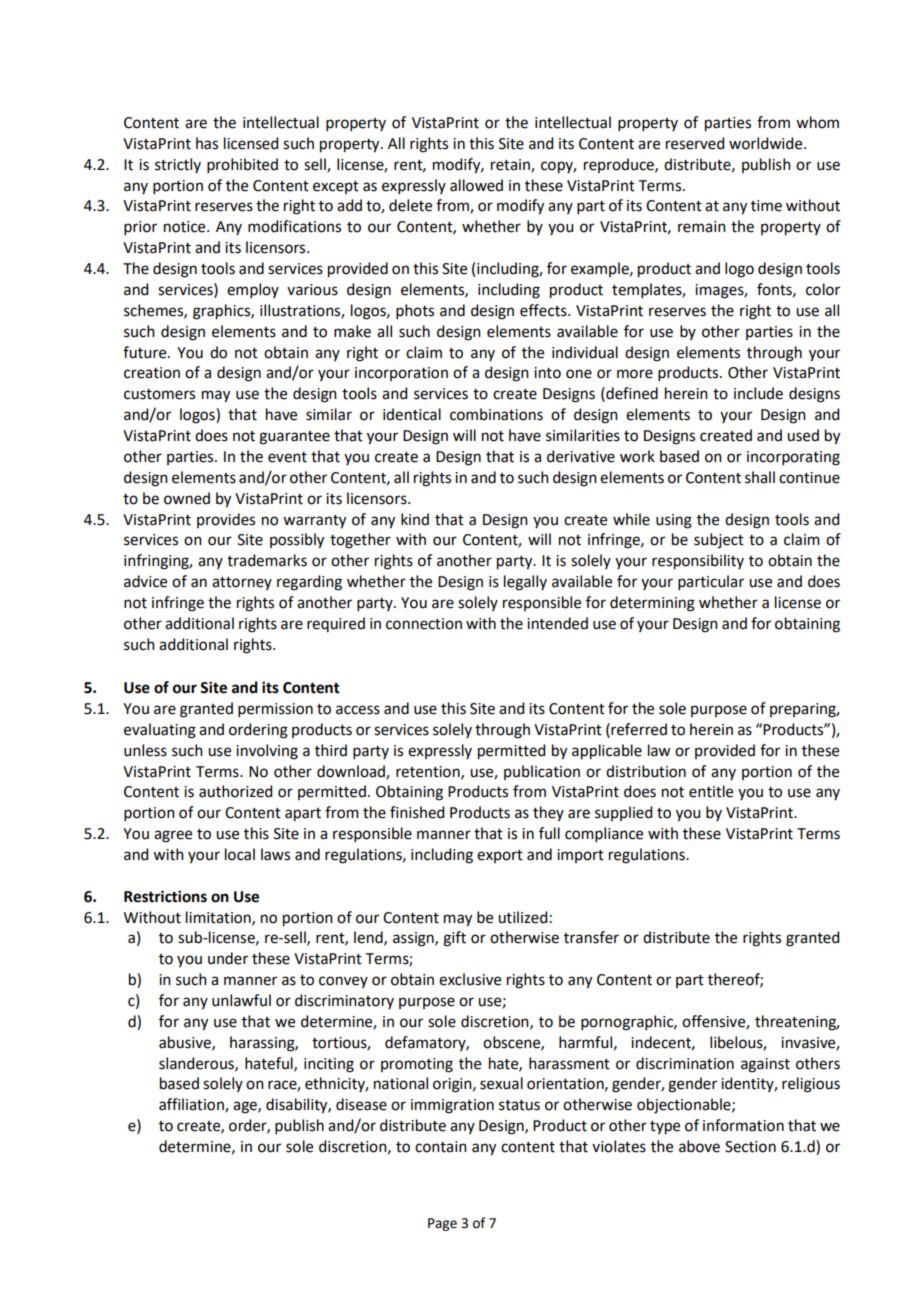  What do you see at coordinates (192, 1105) in the screenshot?
I see `affiliation` at bounding box center [192, 1105].
